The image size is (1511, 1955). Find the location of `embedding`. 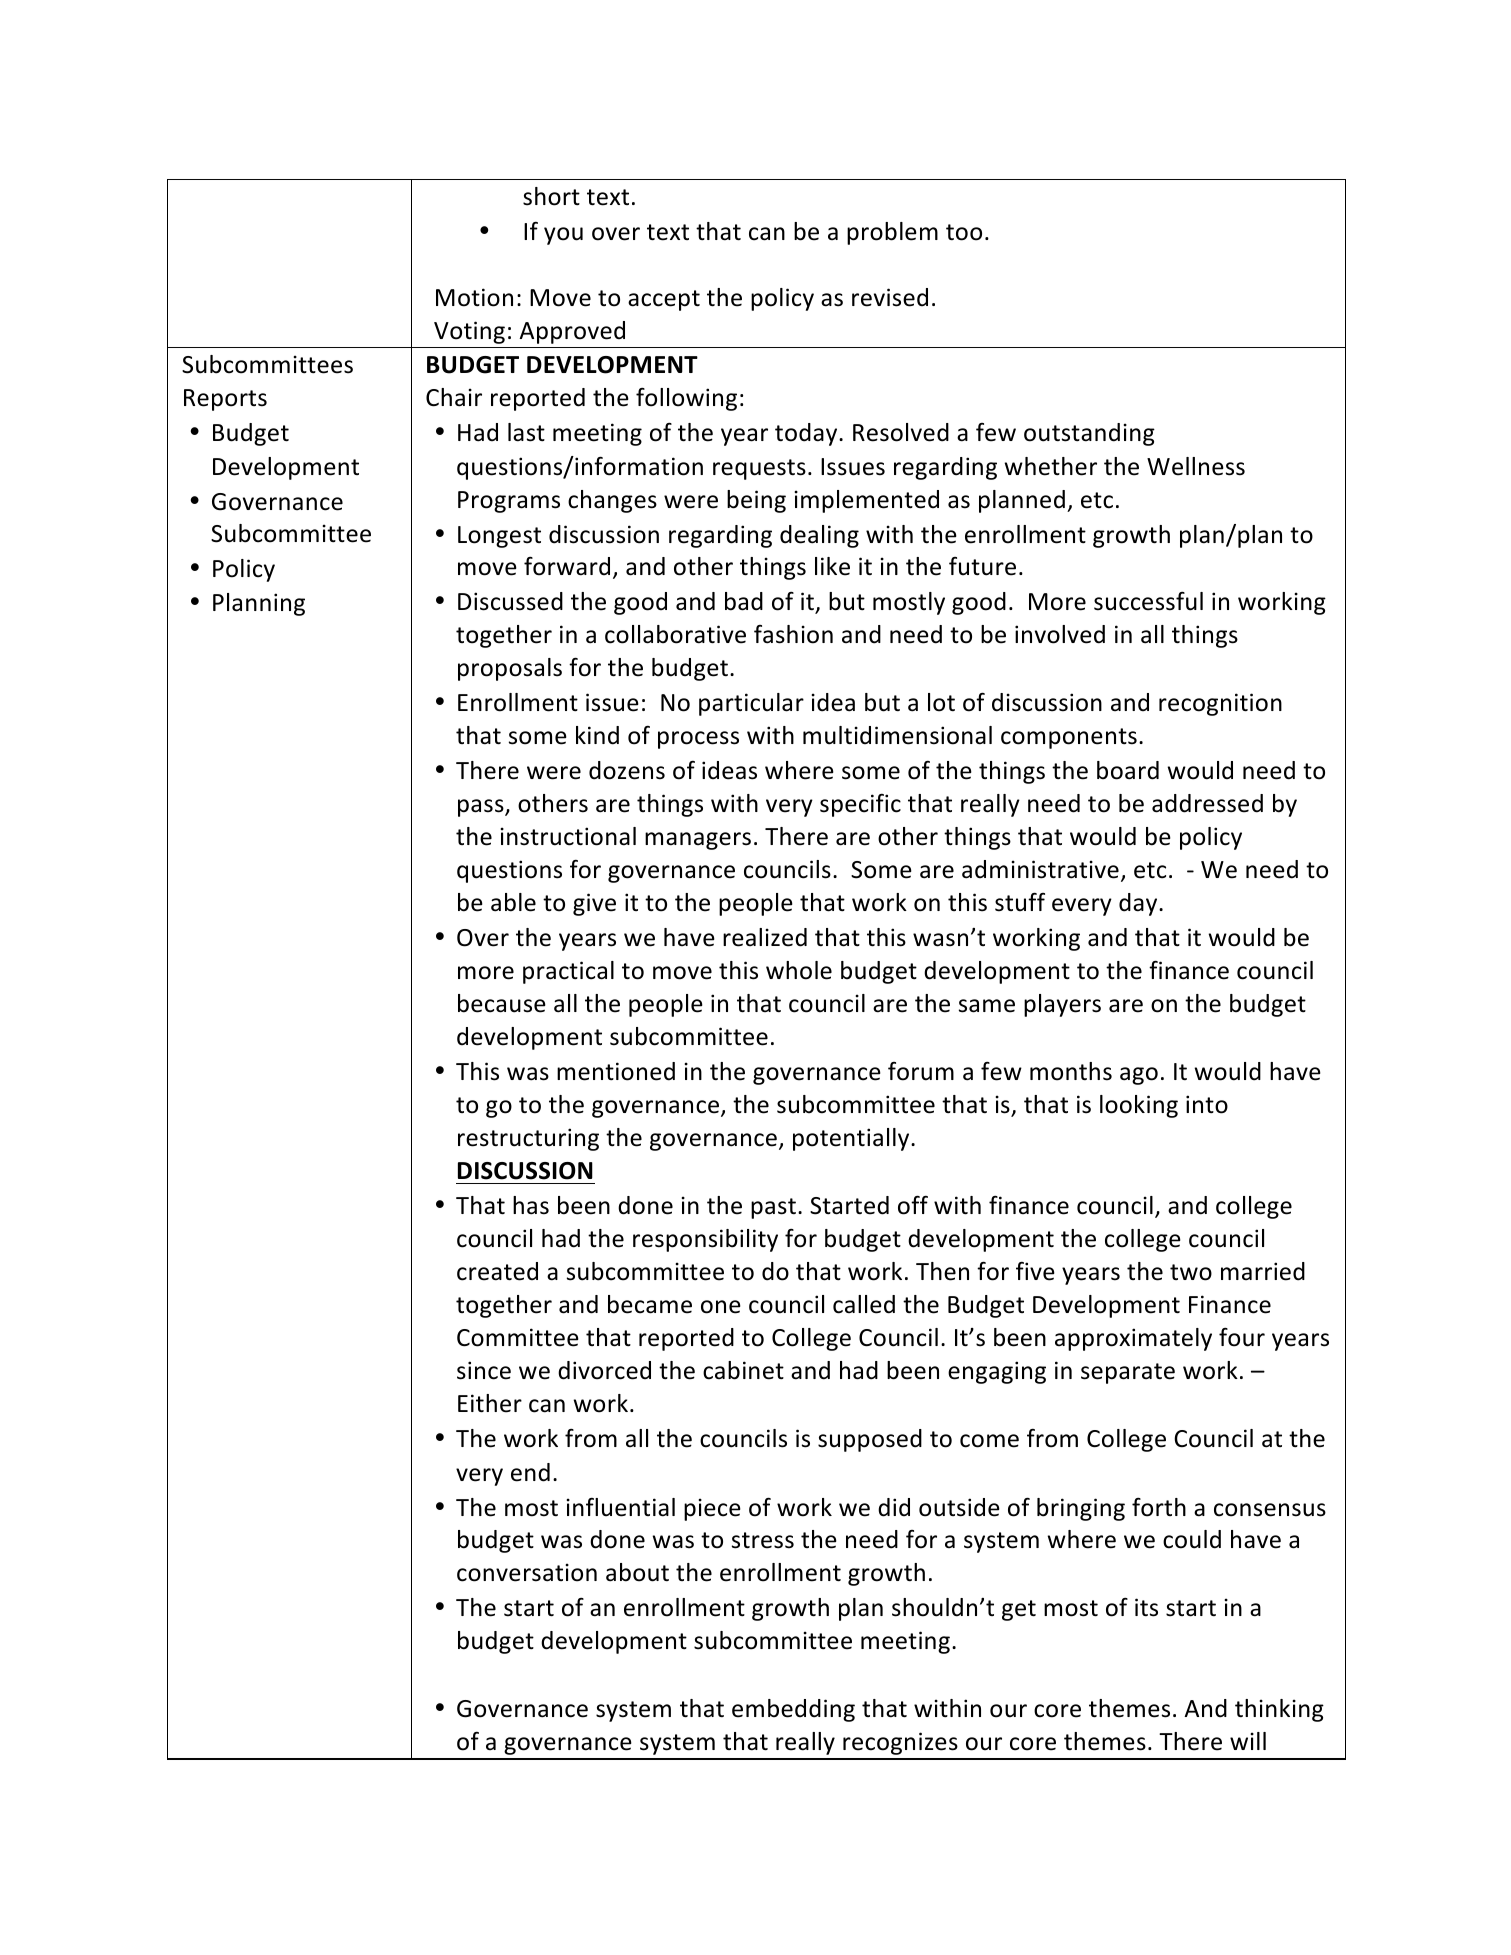

embedding is located at coordinates (793, 1710).
